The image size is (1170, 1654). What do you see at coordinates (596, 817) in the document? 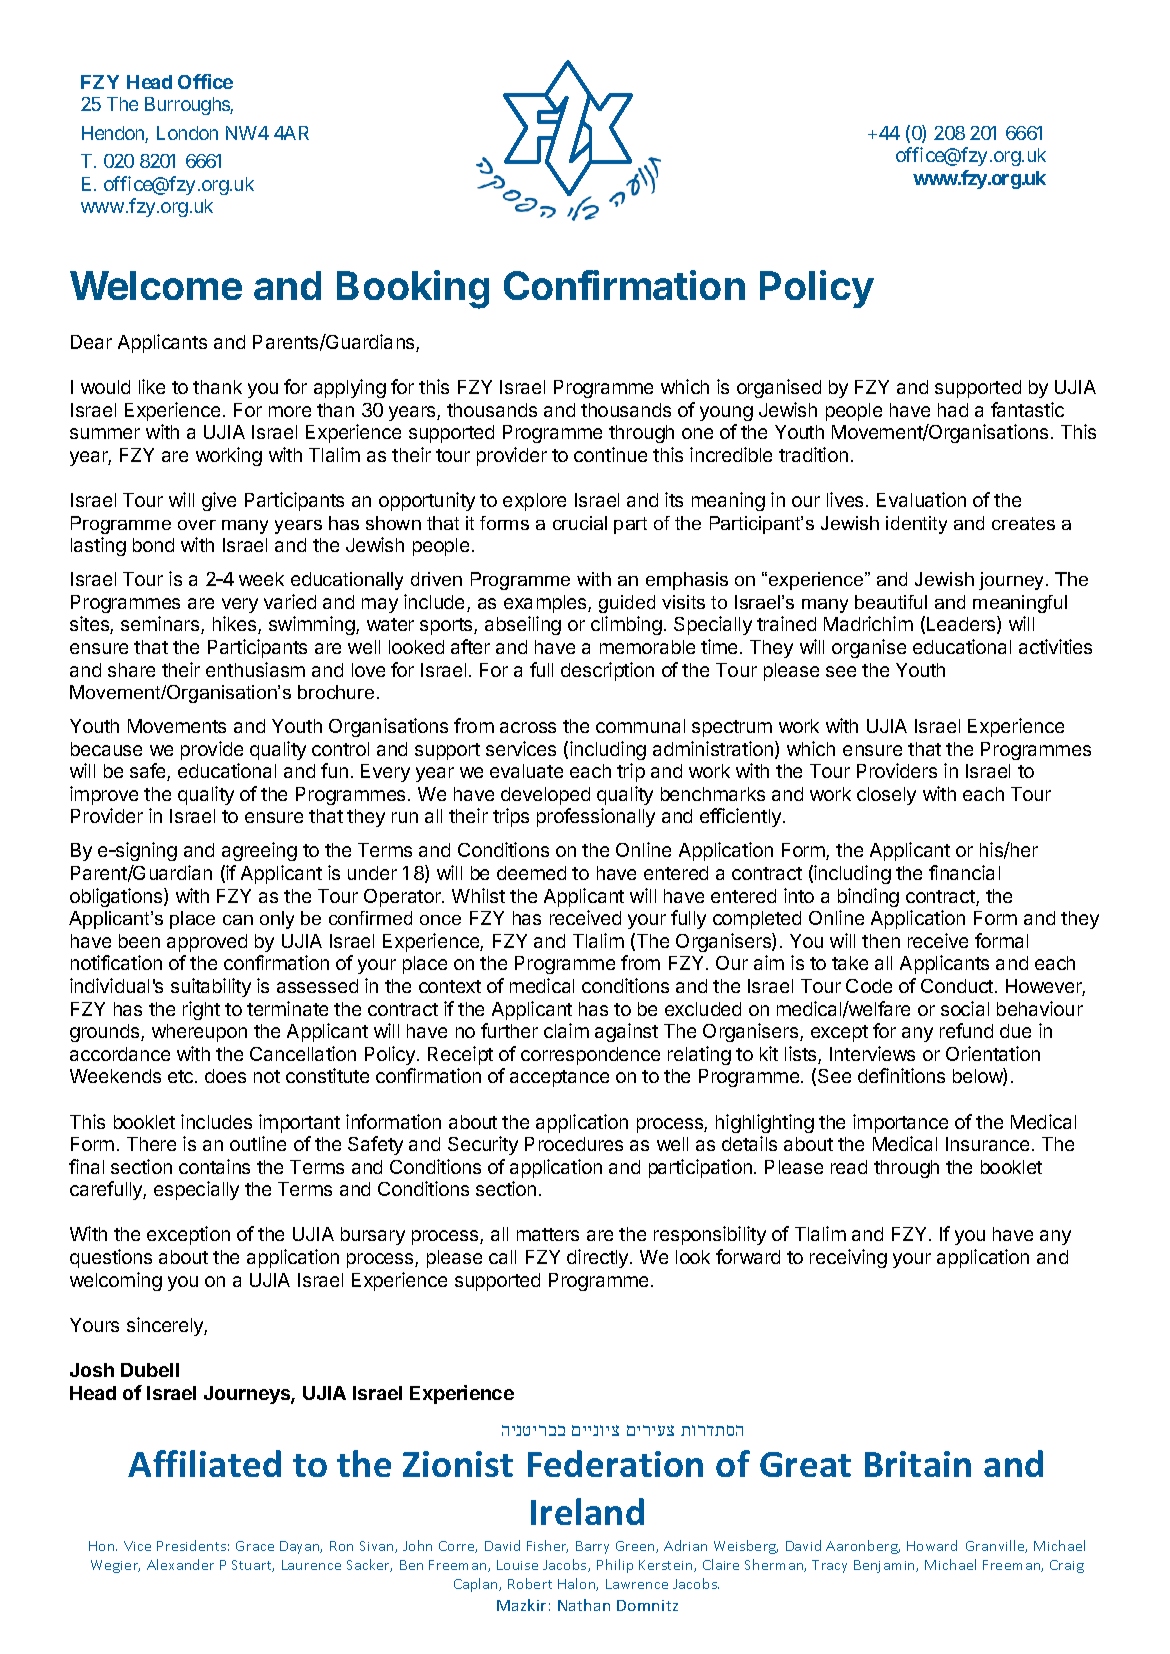
I see `professionally` at bounding box center [596, 817].
